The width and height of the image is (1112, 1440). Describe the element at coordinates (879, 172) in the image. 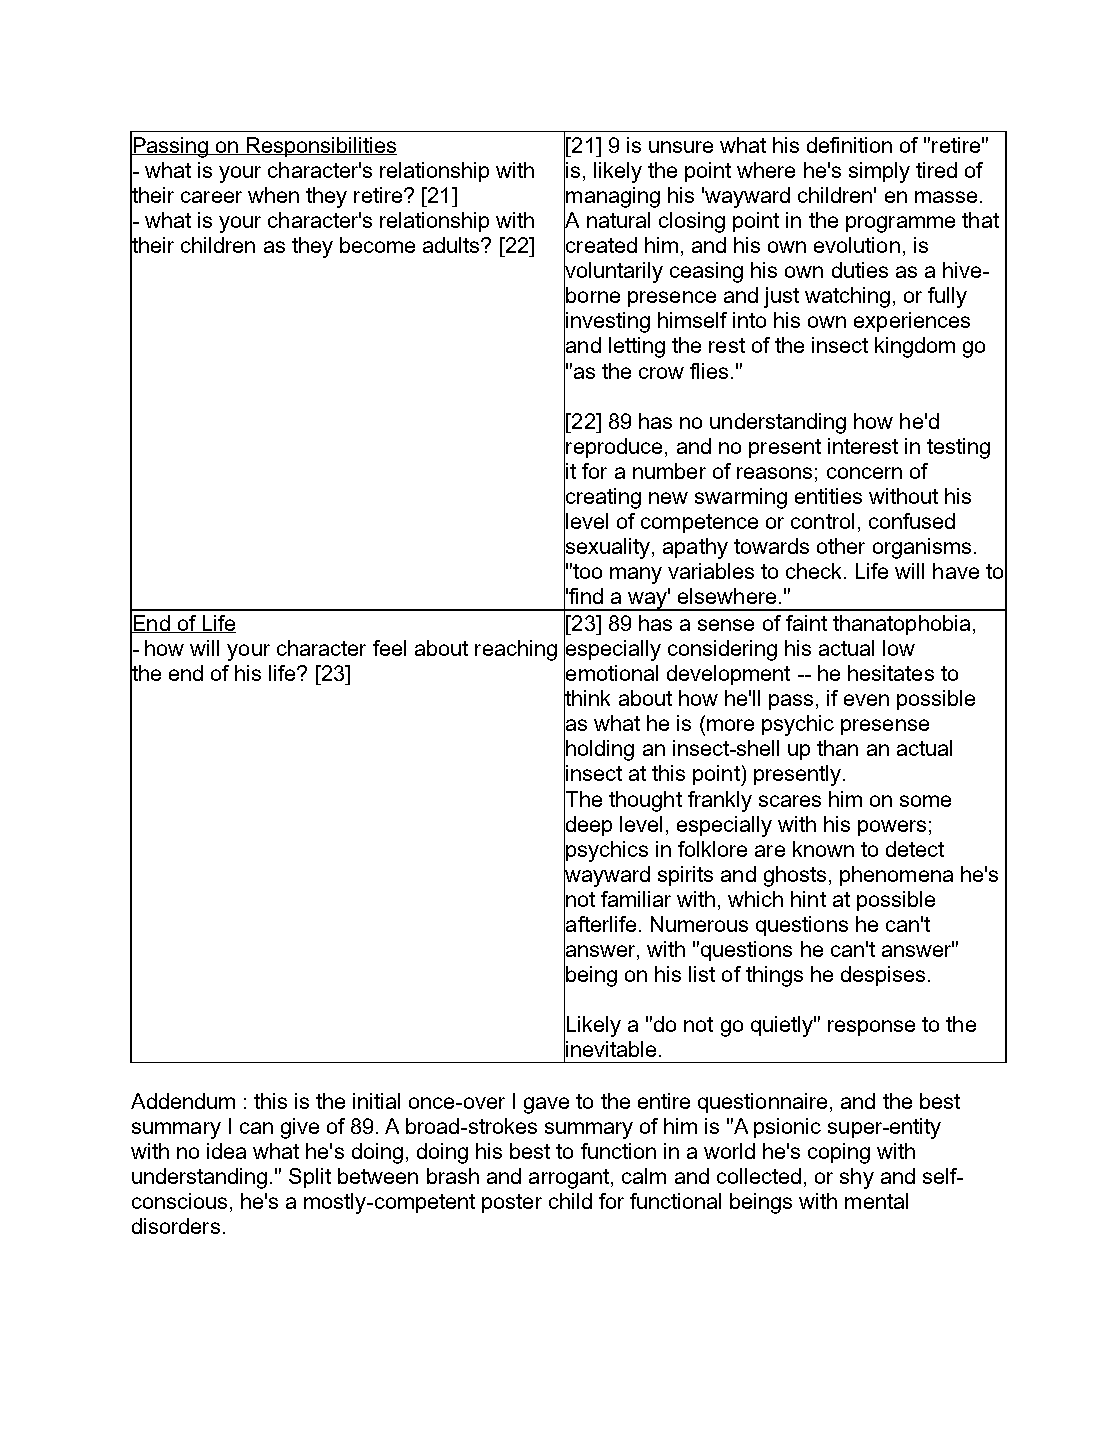

I see `simply` at that location.
